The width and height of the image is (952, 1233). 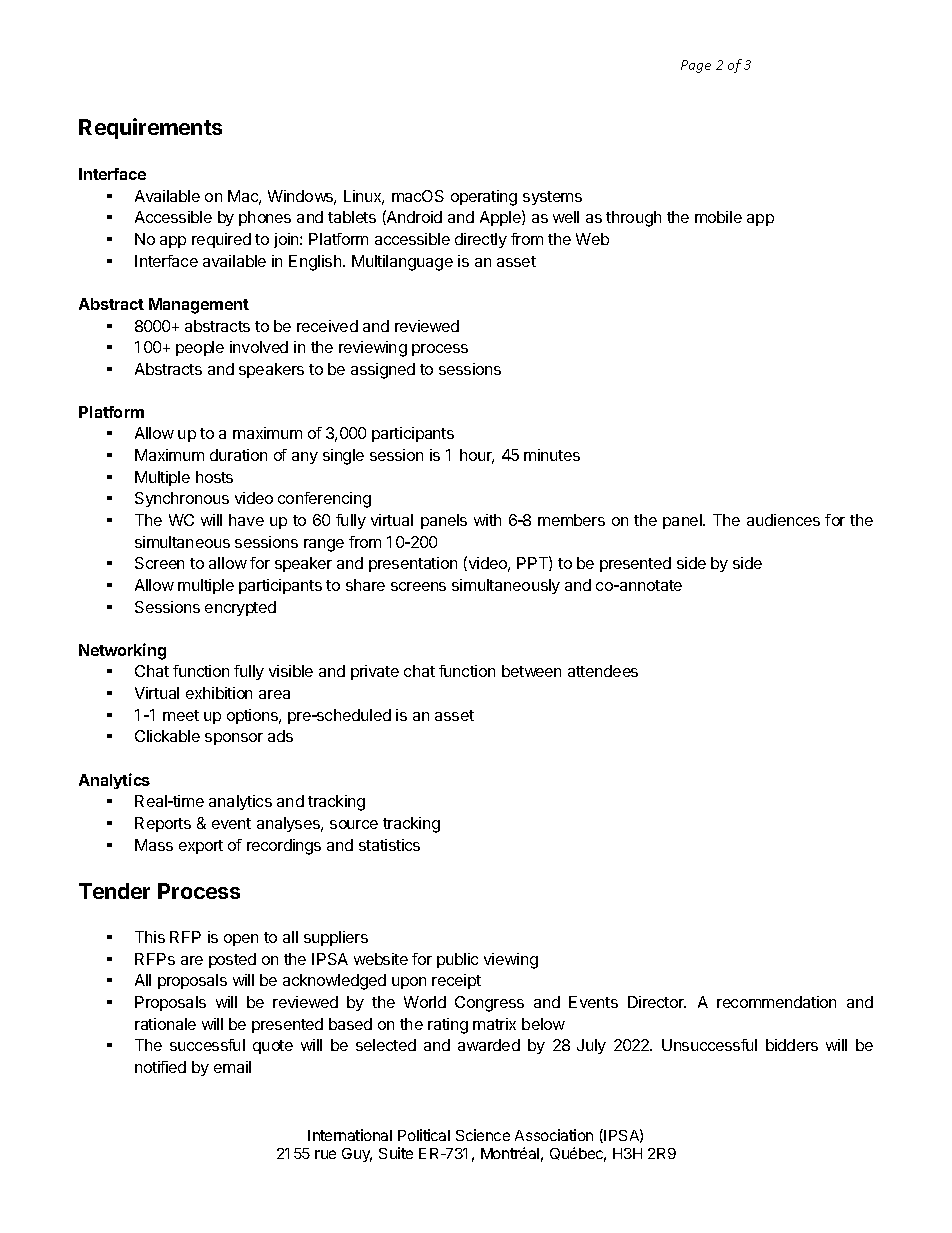 What do you see at coordinates (501, 218) in the image?
I see `Apple` at bounding box center [501, 218].
